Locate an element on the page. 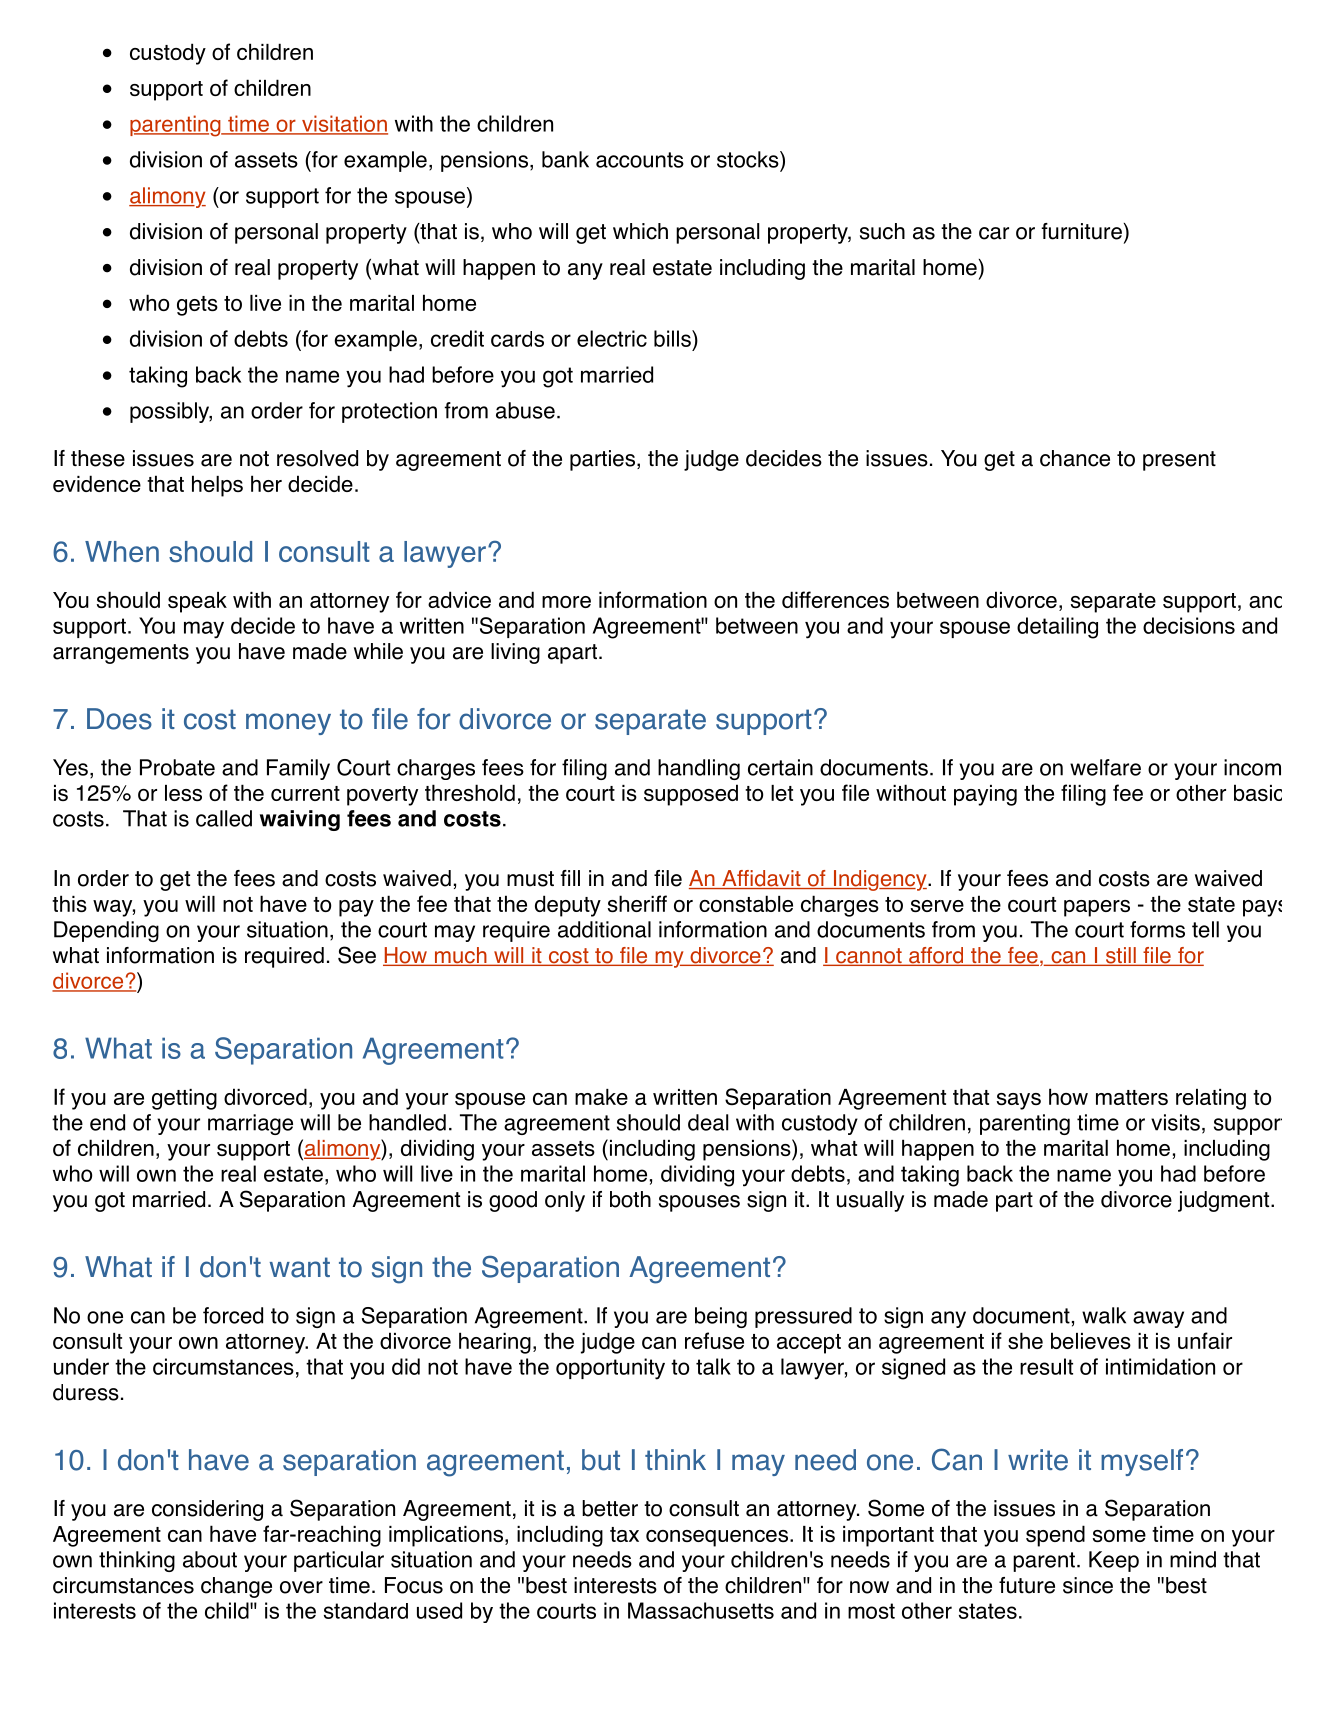  about is located at coordinates (210, 1559).
